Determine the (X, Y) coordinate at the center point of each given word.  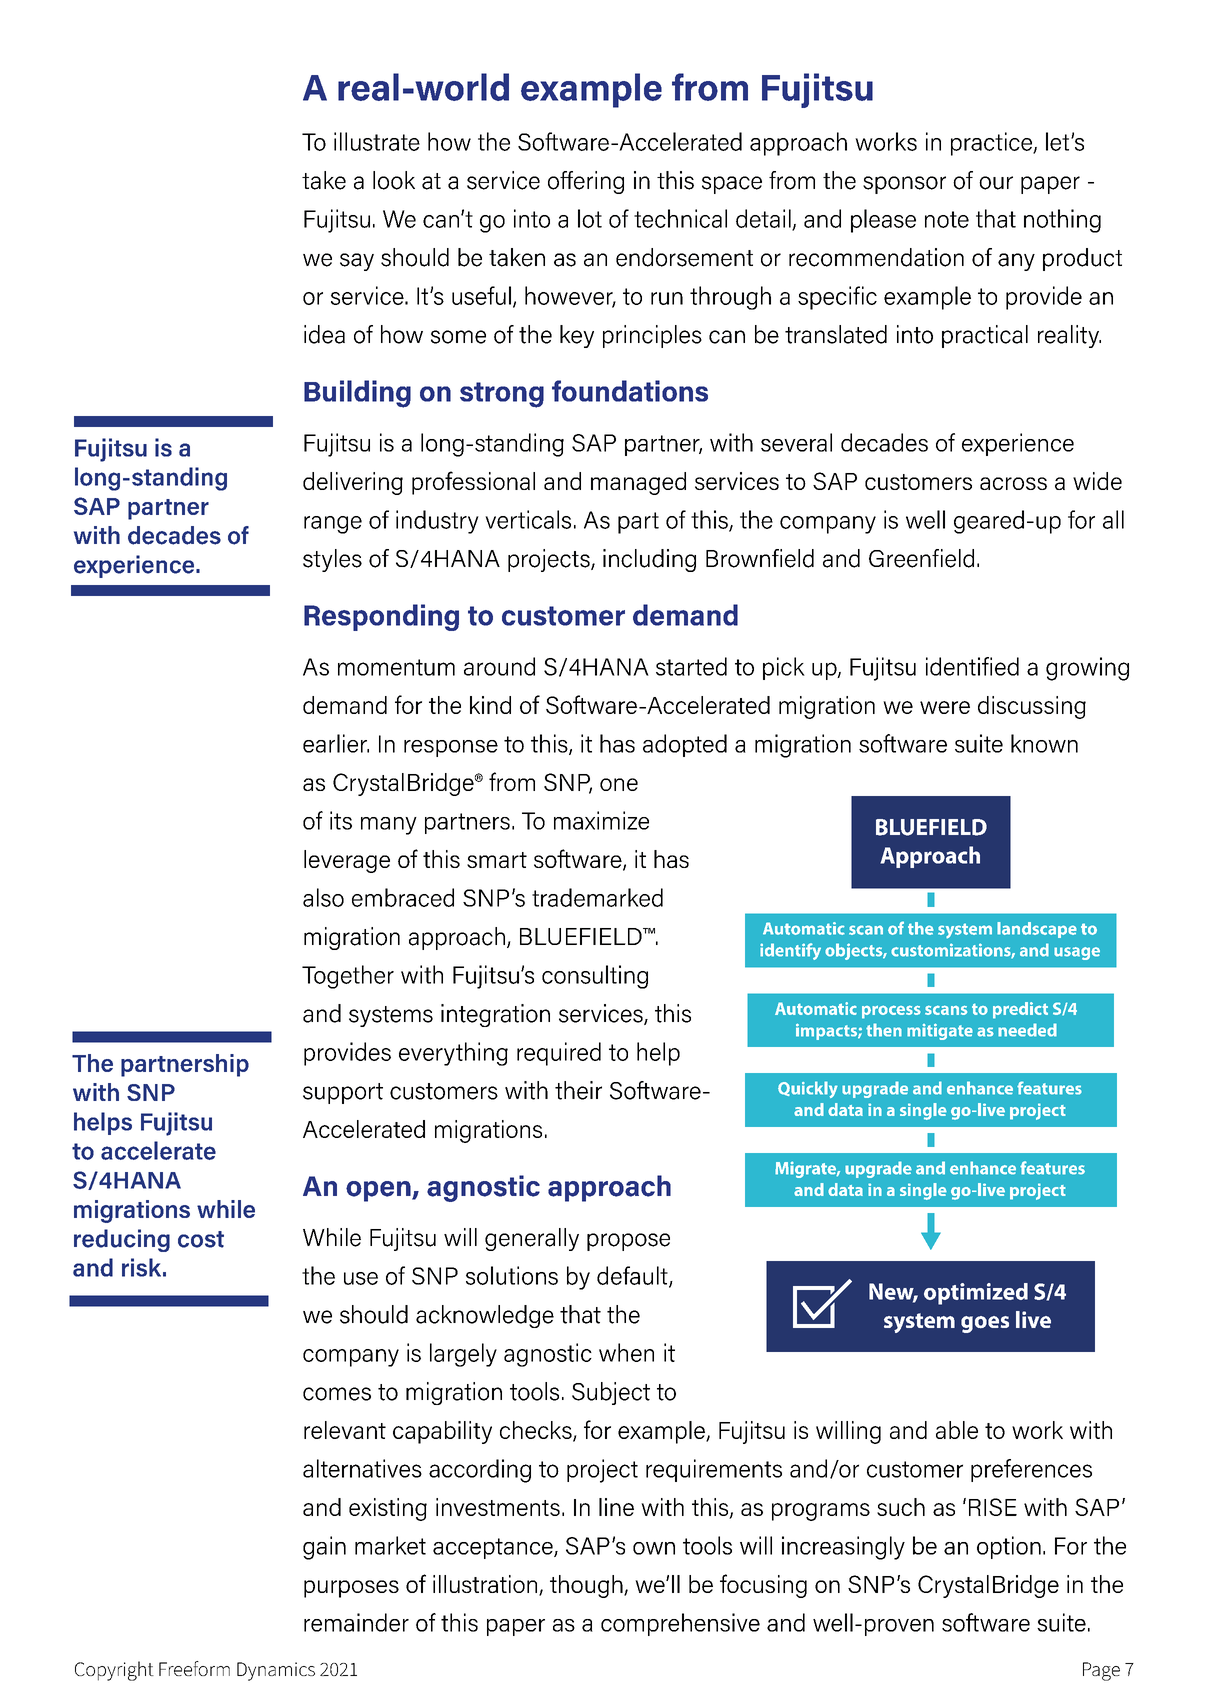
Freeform (194, 1668)
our (996, 183)
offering (586, 182)
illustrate (377, 141)
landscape (1037, 930)
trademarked (597, 897)
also (323, 897)
